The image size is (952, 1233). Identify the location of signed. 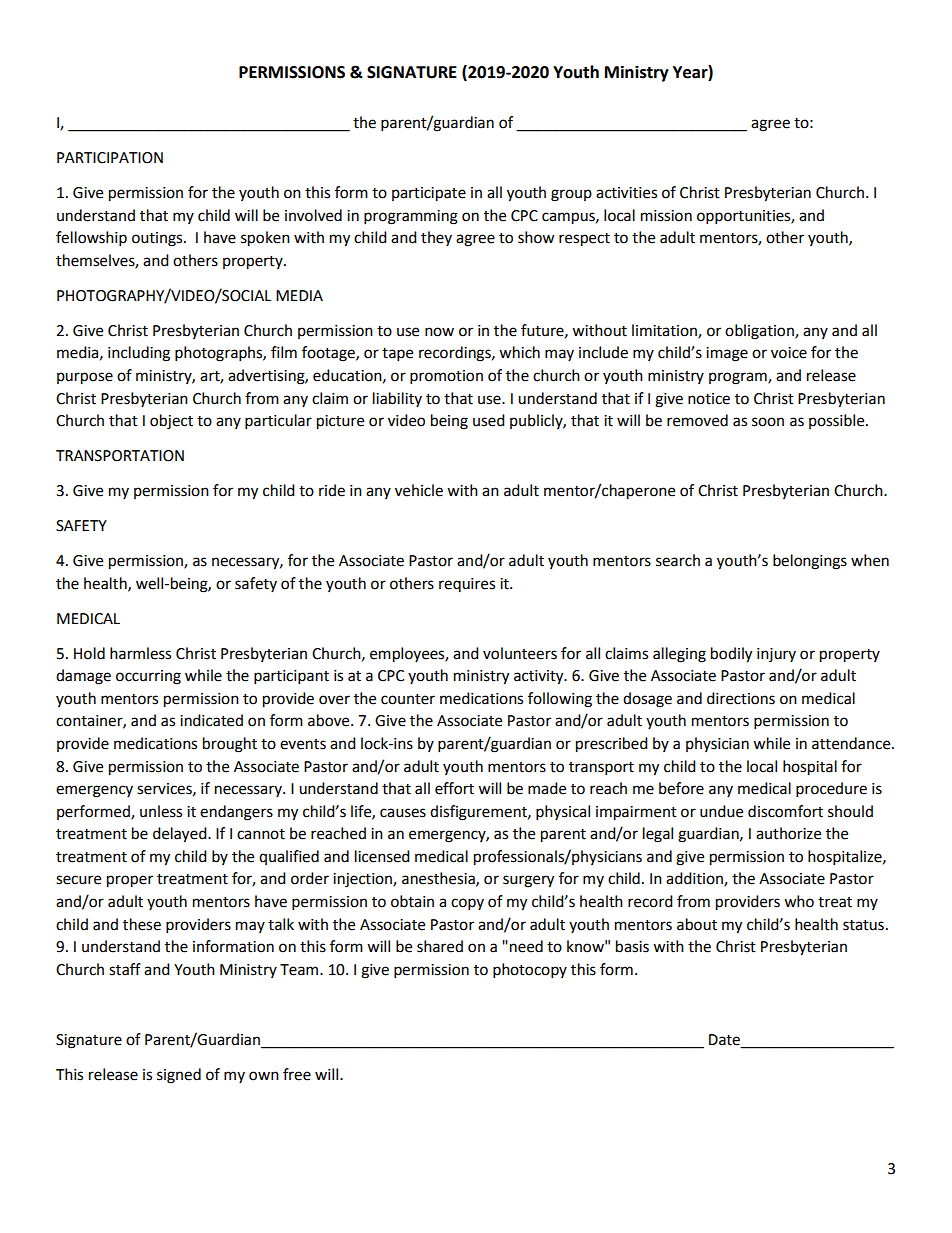
(179, 1076).
